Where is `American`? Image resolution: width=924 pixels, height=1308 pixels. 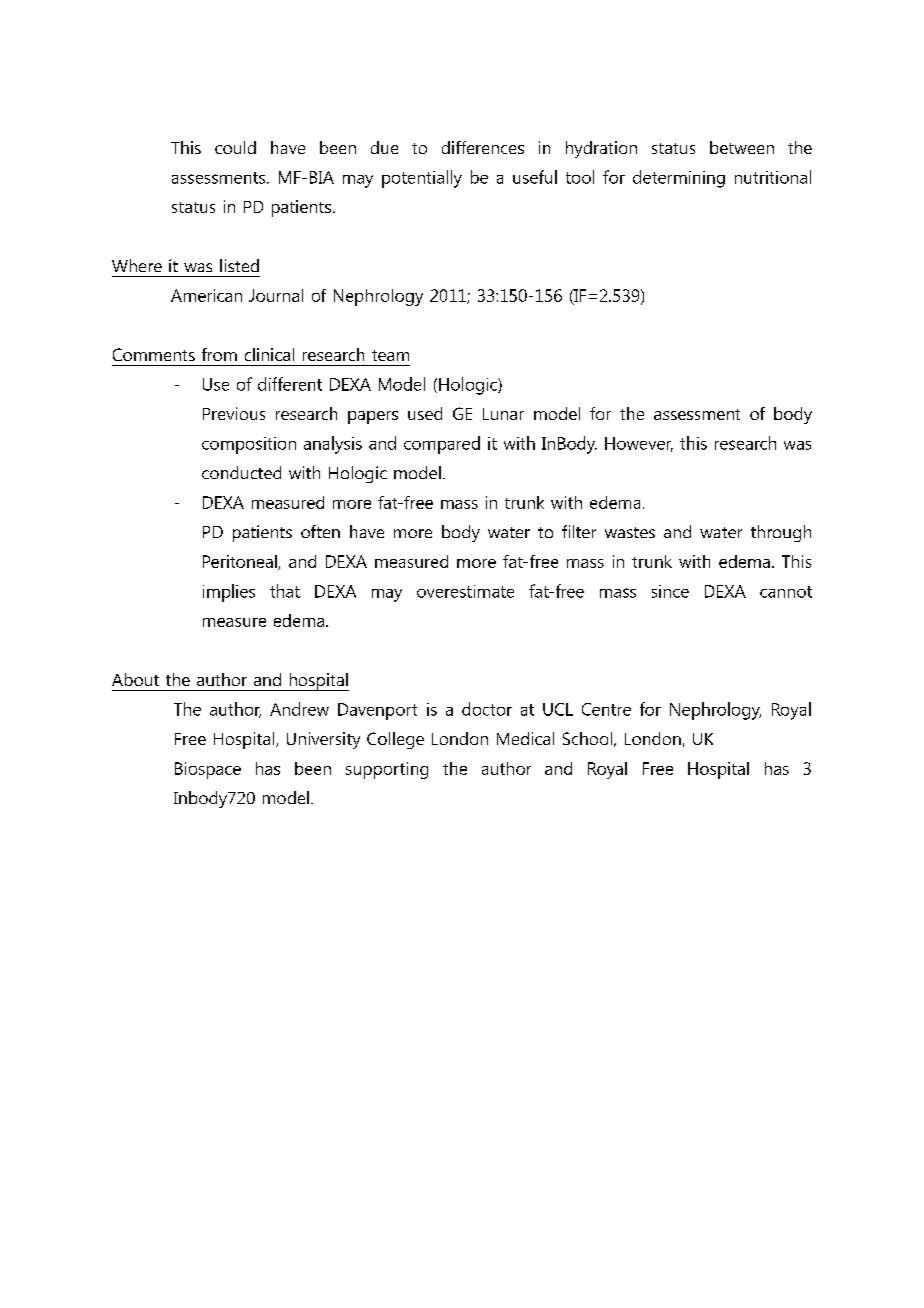
American is located at coordinates (206, 295).
